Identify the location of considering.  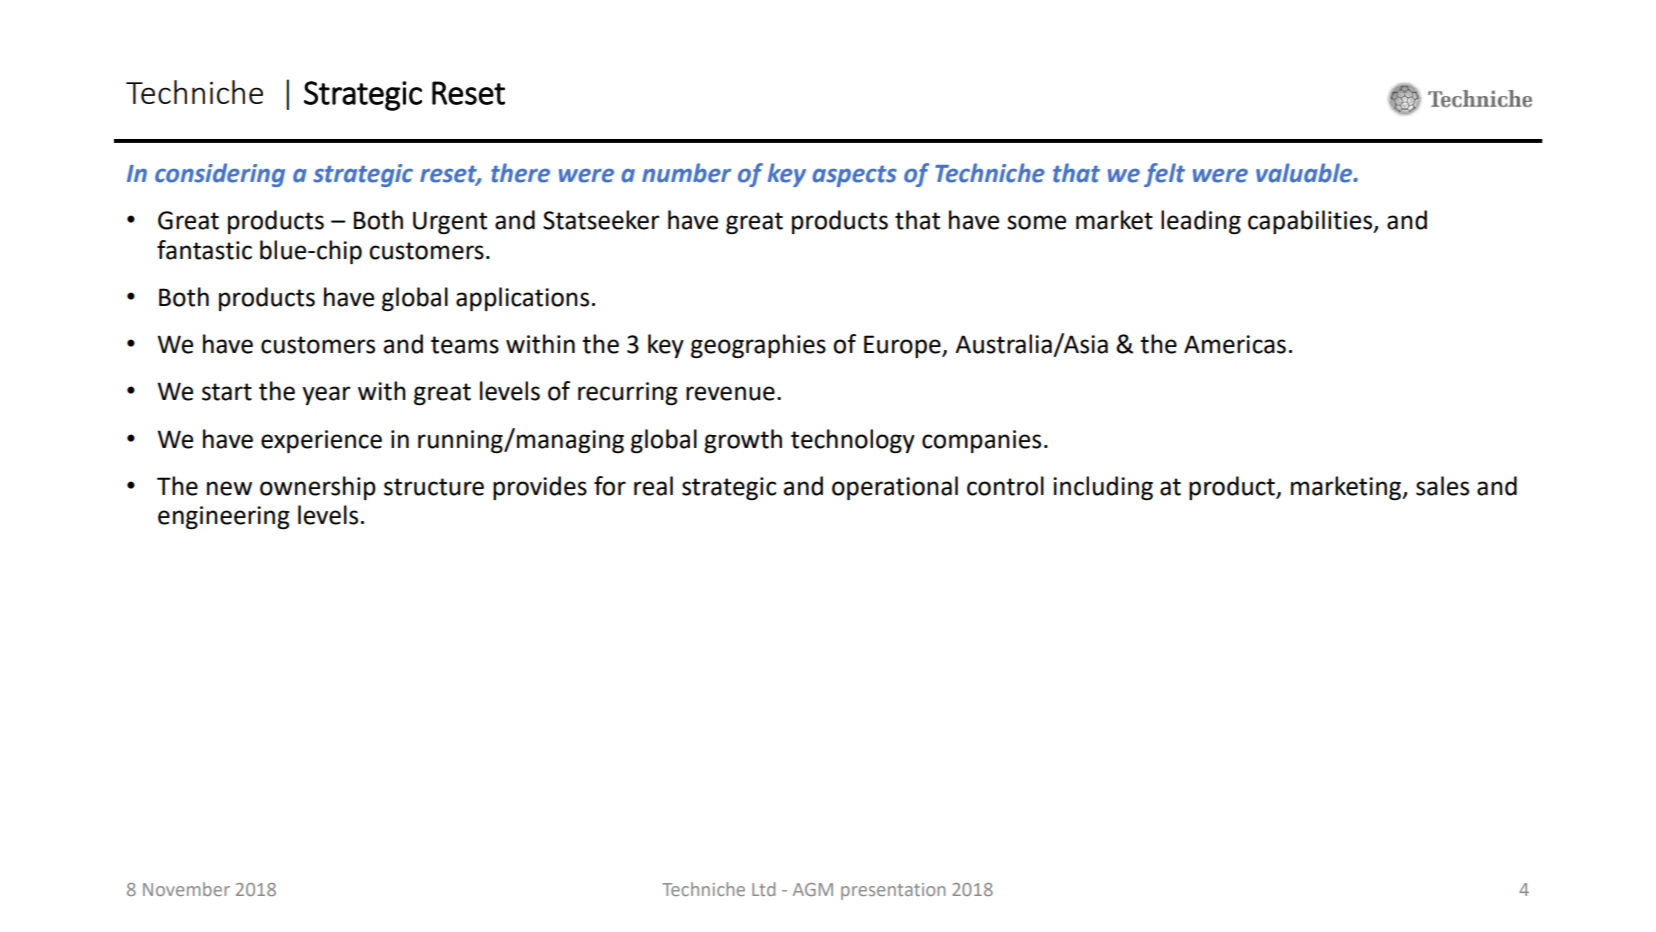
(220, 175).
